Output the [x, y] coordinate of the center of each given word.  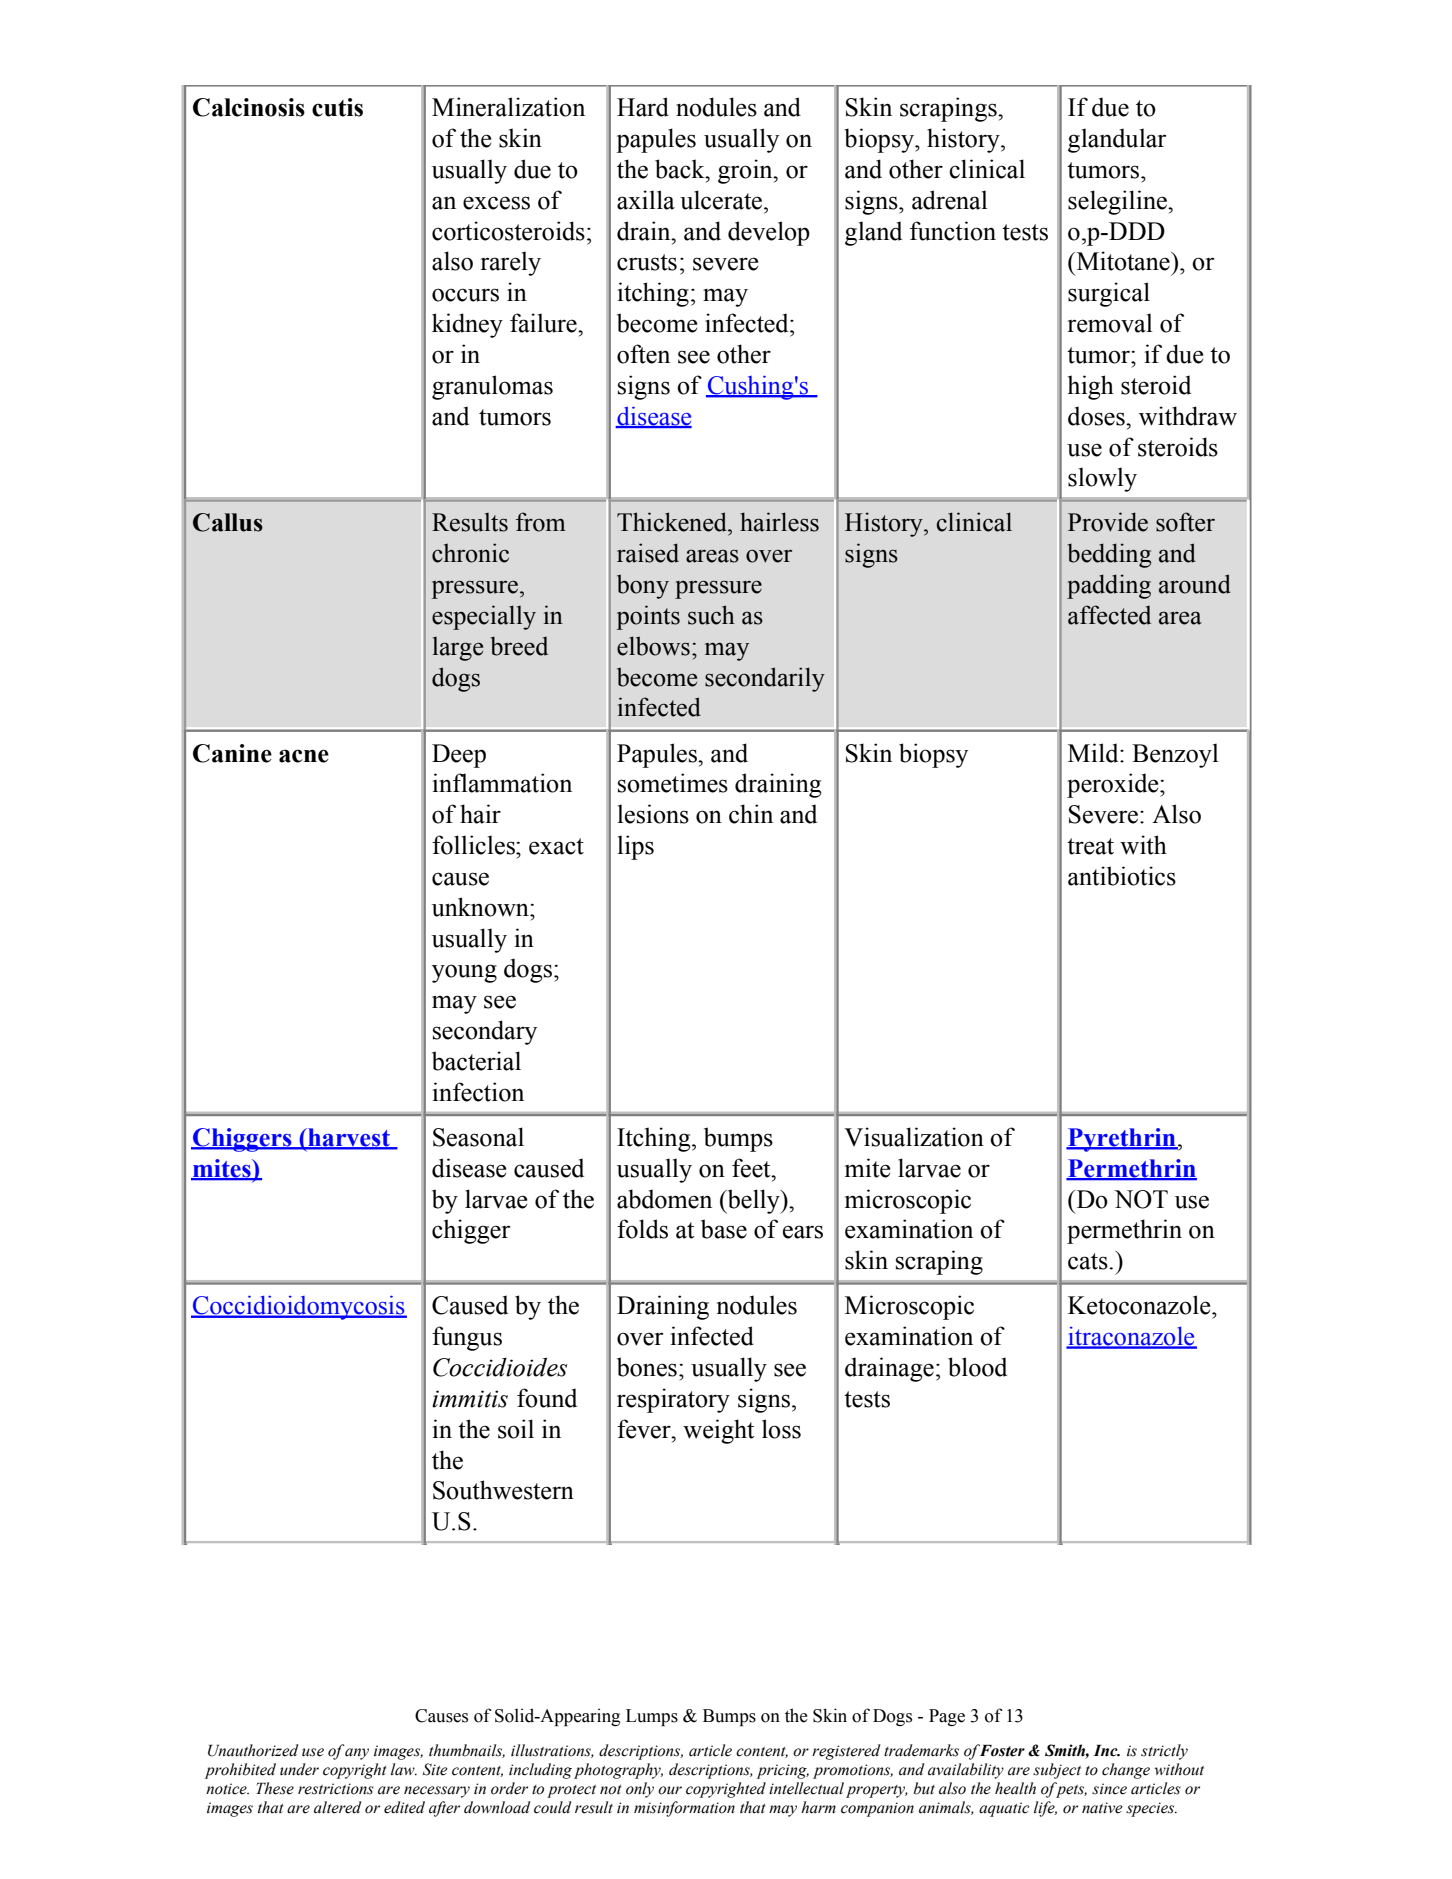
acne [304, 756]
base [724, 1229]
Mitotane [1123, 261]
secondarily [765, 679]
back [681, 169]
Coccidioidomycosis [299, 1307]
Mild [1094, 753]
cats [1089, 1261]
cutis [337, 107]
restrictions [336, 1789]
